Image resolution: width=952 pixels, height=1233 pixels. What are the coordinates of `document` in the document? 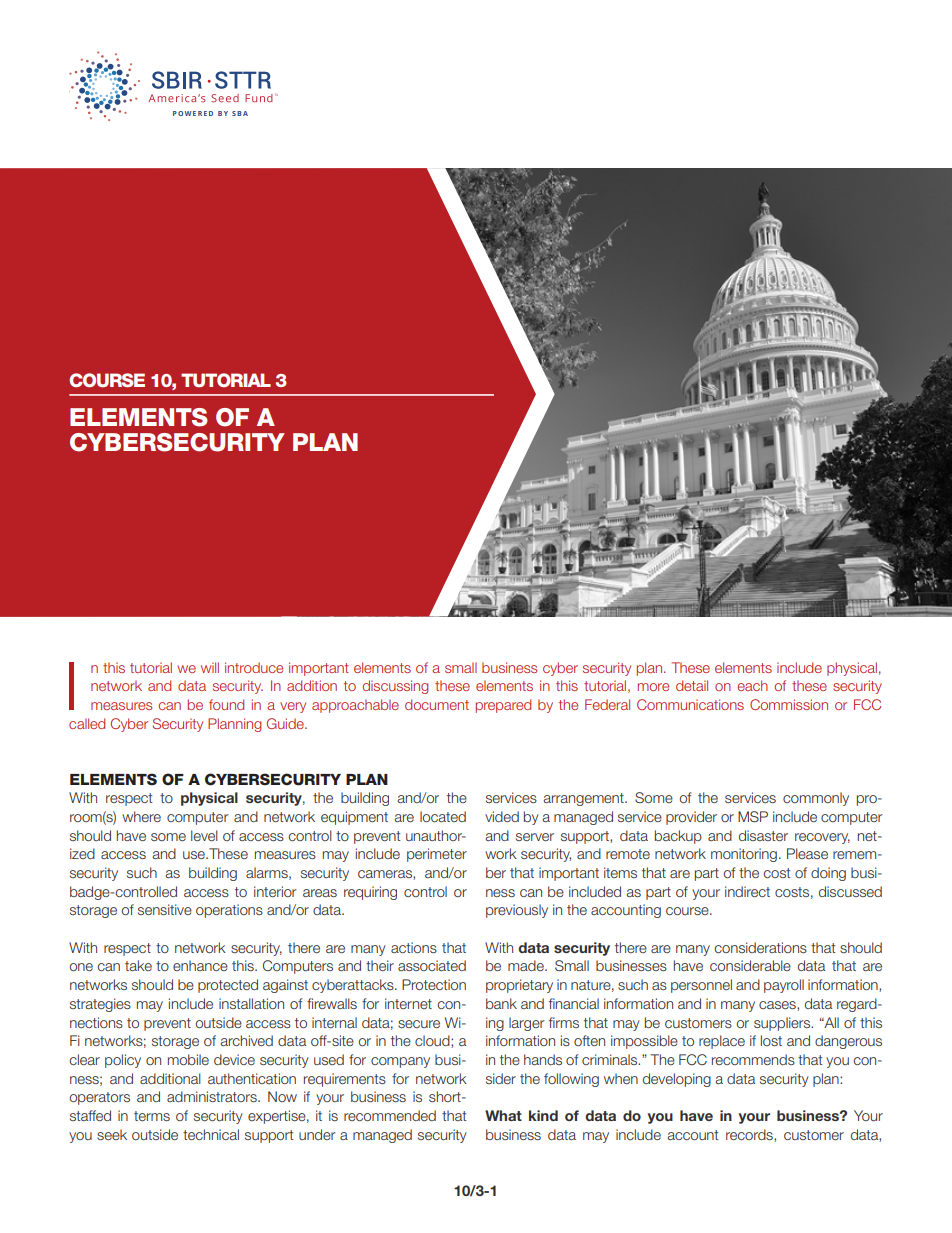 It's located at (437, 704).
